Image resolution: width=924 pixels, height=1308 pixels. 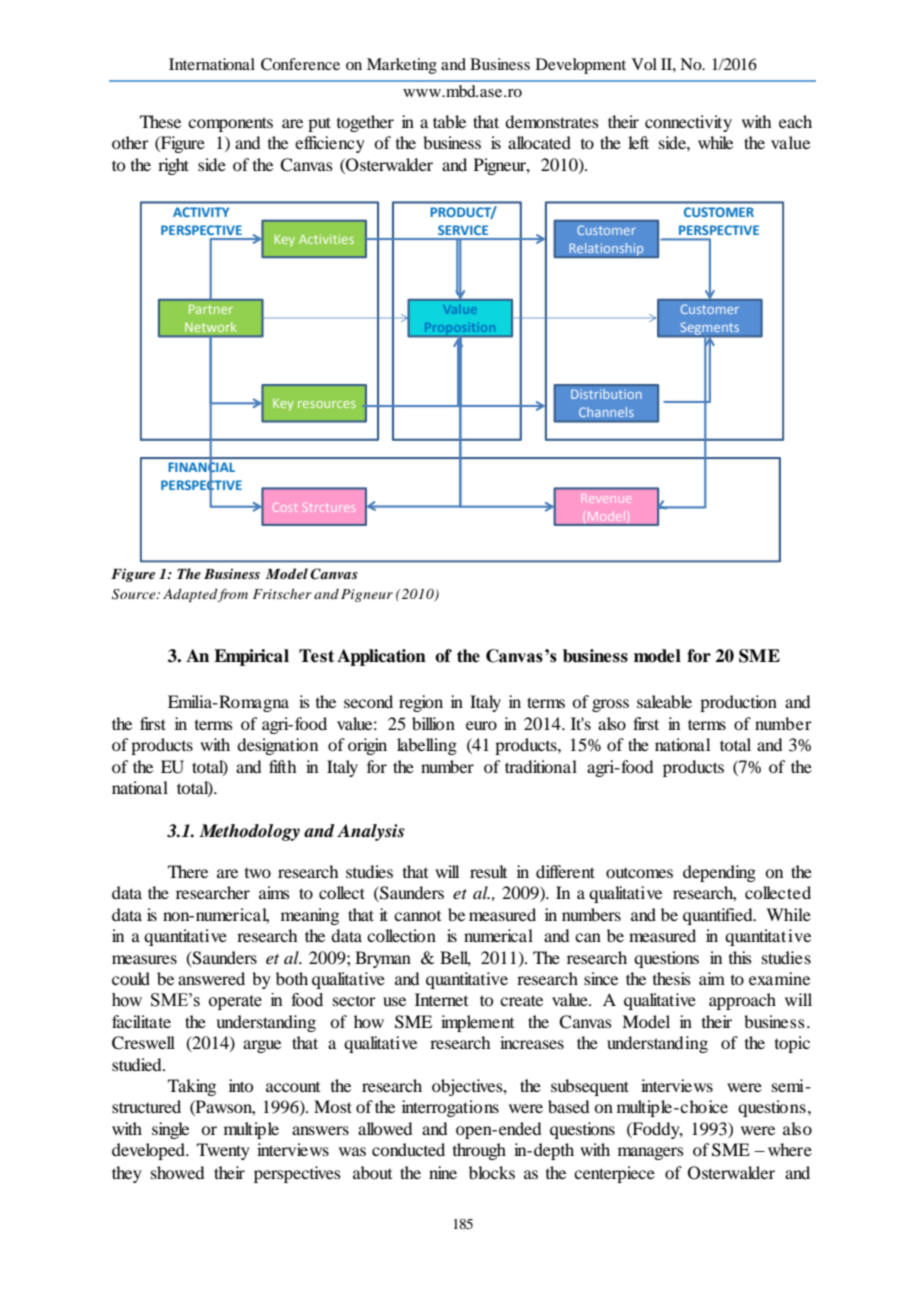 I want to click on Channels, so click(x=606, y=412).
